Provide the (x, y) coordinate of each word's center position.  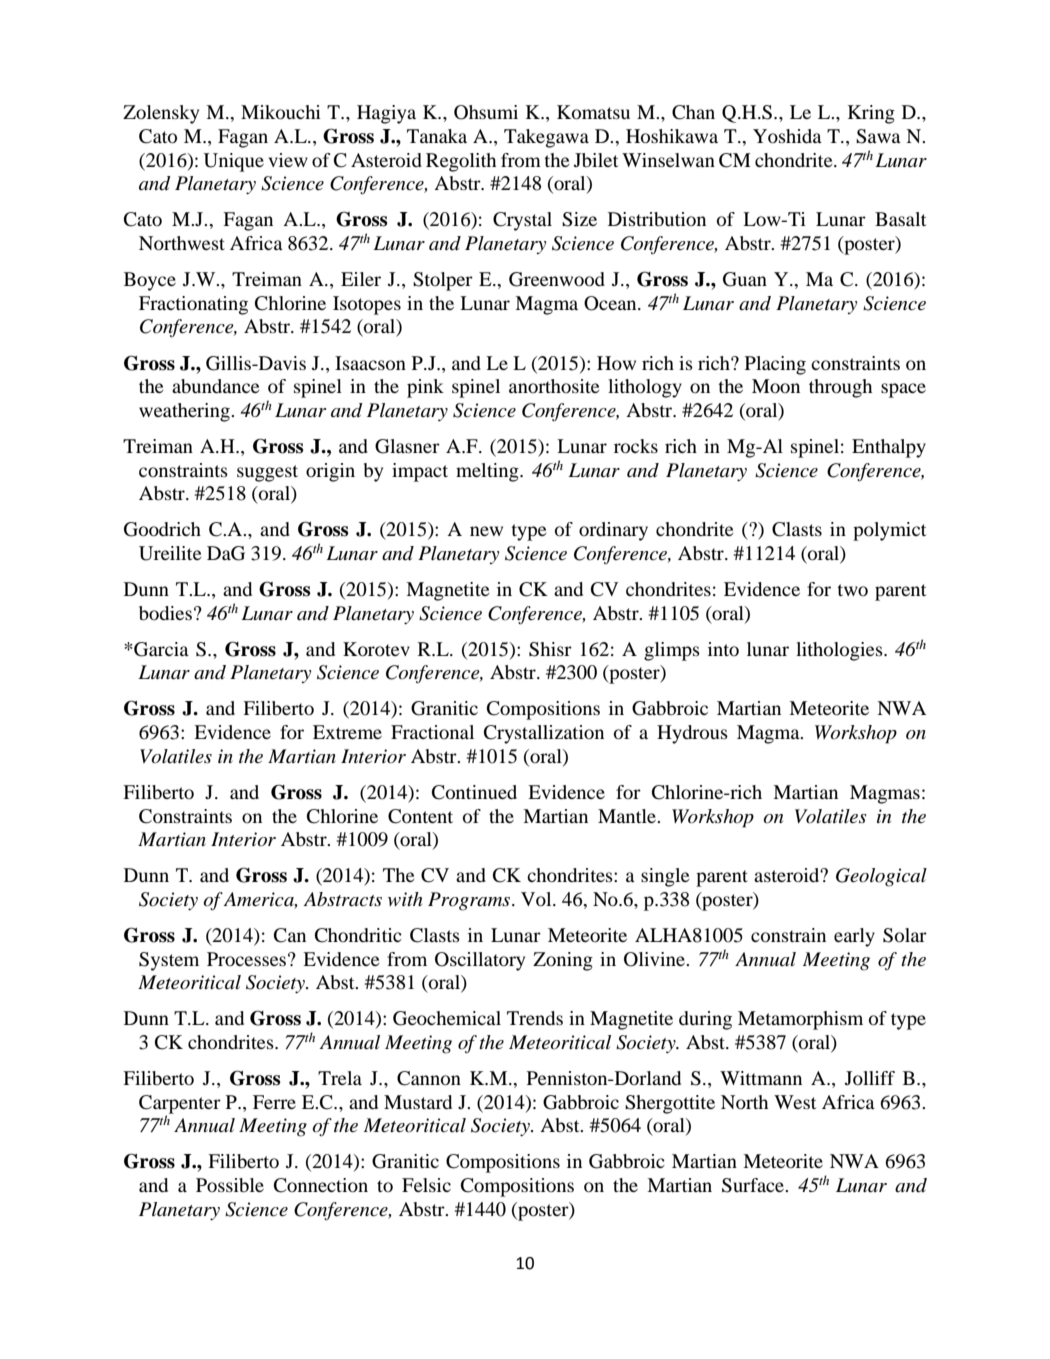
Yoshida (787, 136)
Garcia (160, 649)
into (723, 649)
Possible (230, 1185)
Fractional (432, 732)
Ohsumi (486, 112)
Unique (233, 162)
